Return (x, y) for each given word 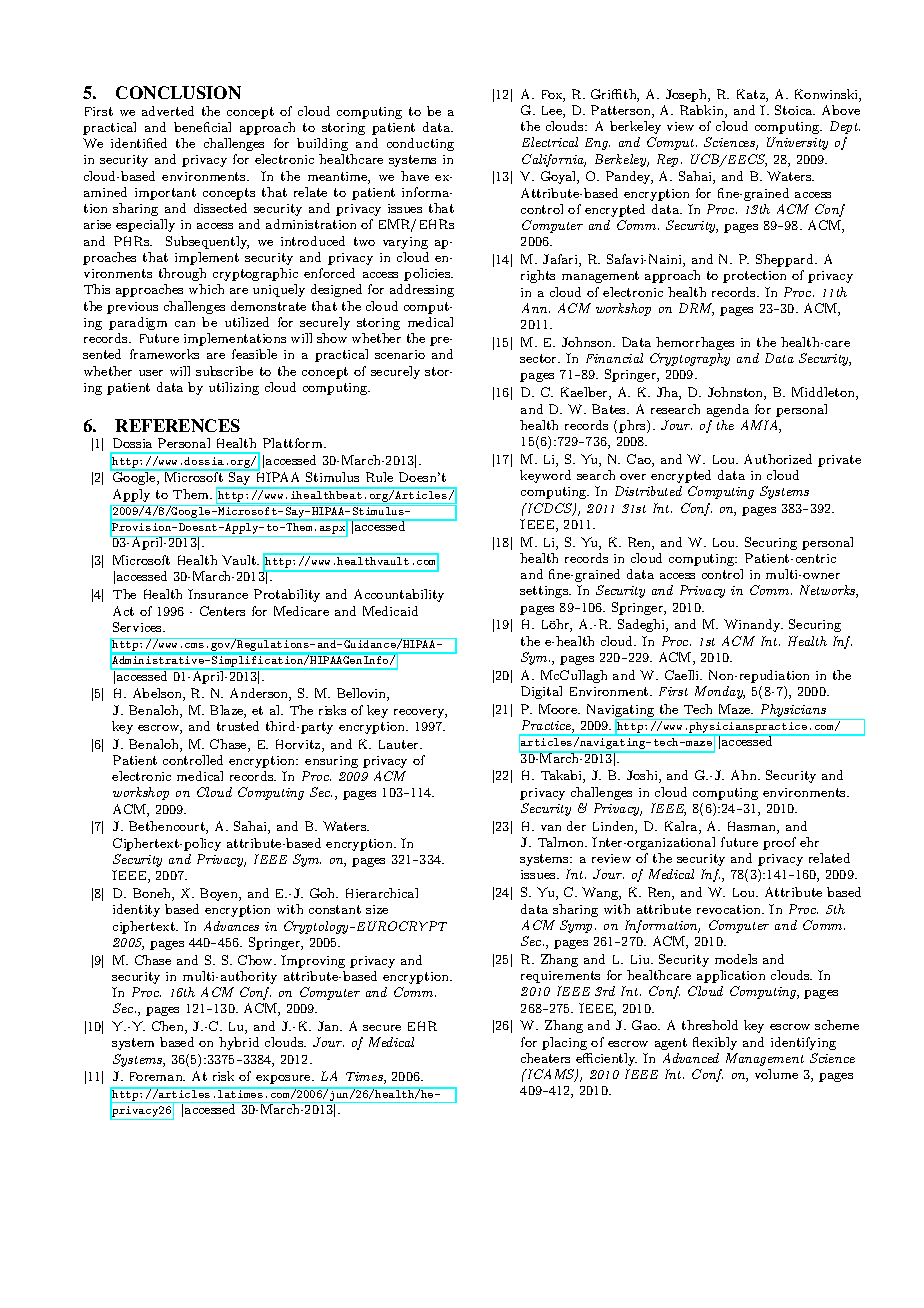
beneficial (202, 127)
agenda (728, 410)
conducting (420, 144)
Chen (169, 1027)
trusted (238, 726)
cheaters (545, 1058)
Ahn (745, 775)
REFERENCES (177, 425)
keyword (545, 476)
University (797, 143)
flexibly (715, 1043)
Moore (559, 709)
